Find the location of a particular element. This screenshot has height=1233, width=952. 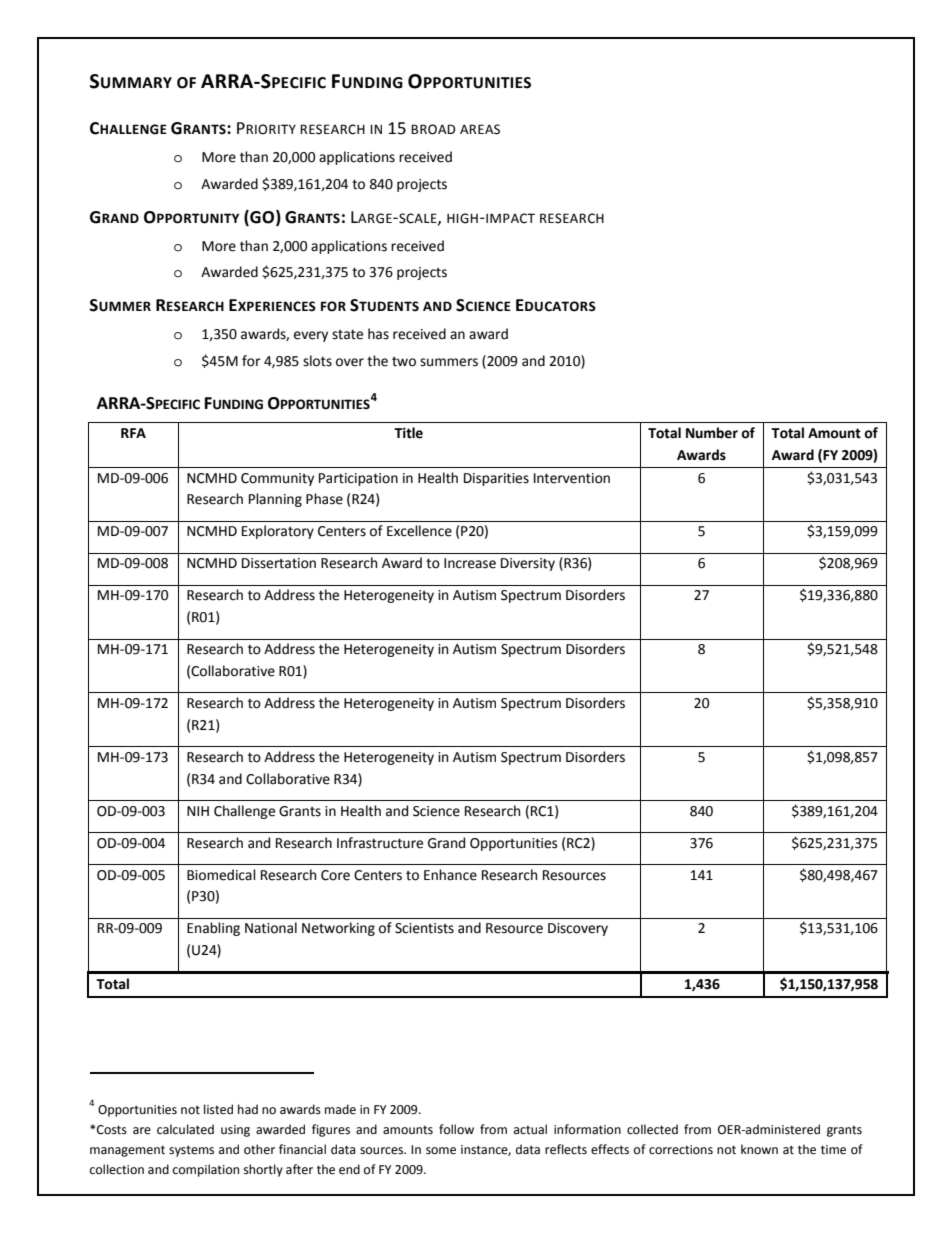

systems is located at coordinates (191, 1151).
